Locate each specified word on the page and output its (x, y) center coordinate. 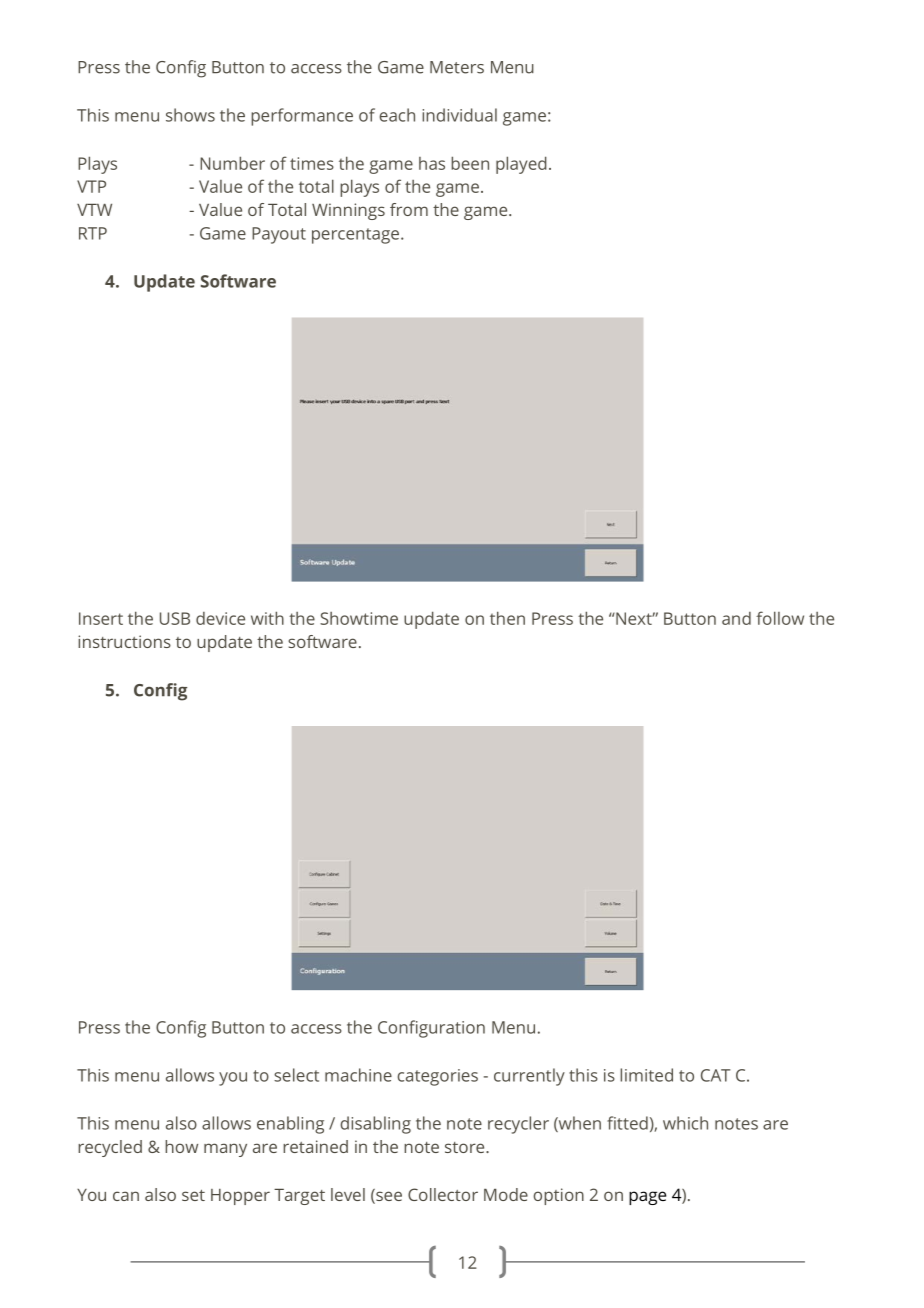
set (193, 1195)
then (507, 618)
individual (459, 115)
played (521, 165)
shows (190, 115)
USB (175, 618)
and (736, 618)
